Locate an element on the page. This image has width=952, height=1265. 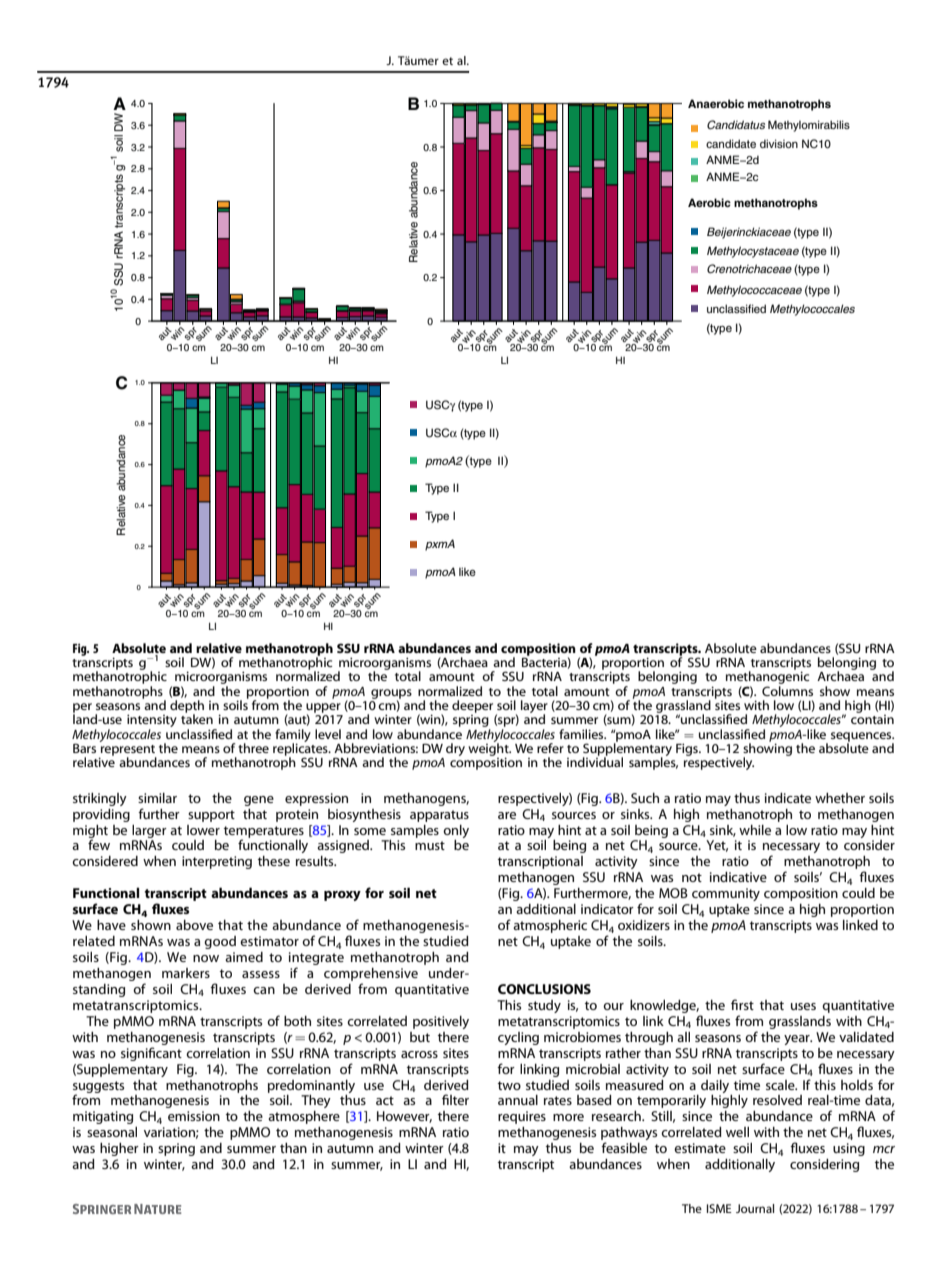
only is located at coordinates (456, 831).
